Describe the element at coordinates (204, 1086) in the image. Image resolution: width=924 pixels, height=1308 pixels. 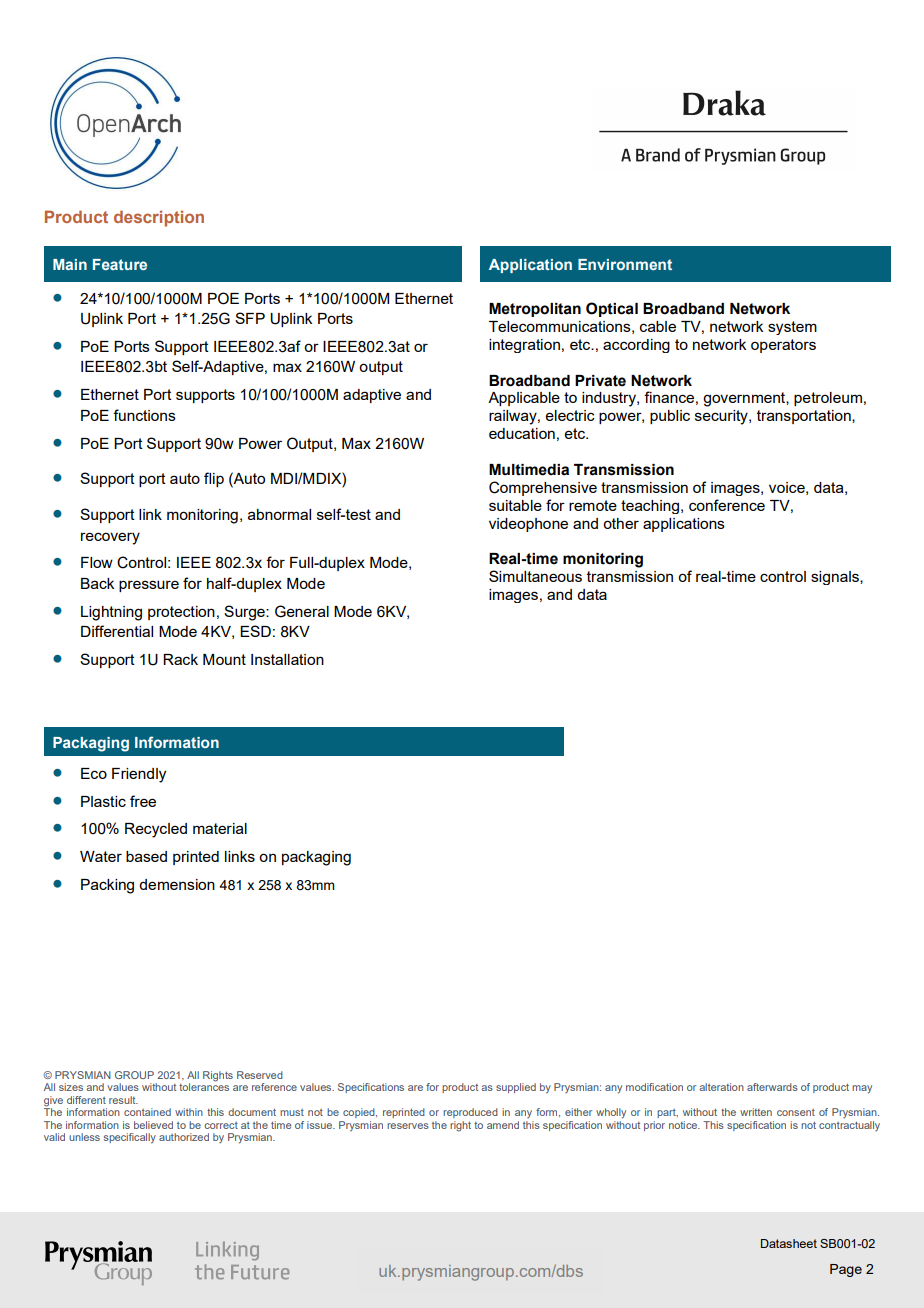
I see `tolerances` at that location.
